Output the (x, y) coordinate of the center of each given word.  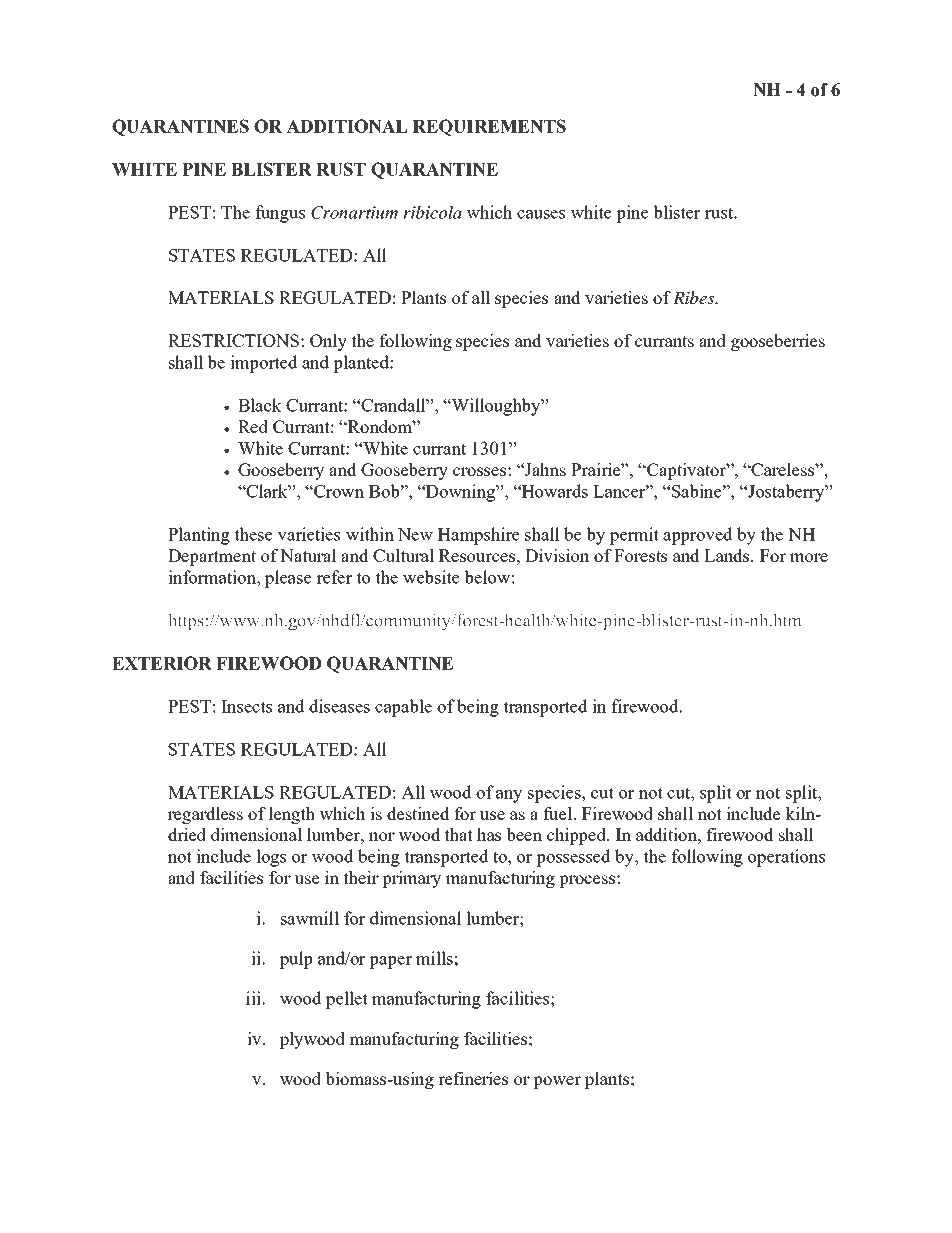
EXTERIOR (162, 663)
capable (403, 708)
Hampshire (478, 536)
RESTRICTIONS (233, 340)
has (489, 834)
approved (698, 536)
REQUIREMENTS (489, 127)
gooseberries (778, 342)
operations (786, 858)
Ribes (695, 297)
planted (362, 364)
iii (253, 998)
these (253, 534)
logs (271, 858)
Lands (728, 555)
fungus (280, 214)
